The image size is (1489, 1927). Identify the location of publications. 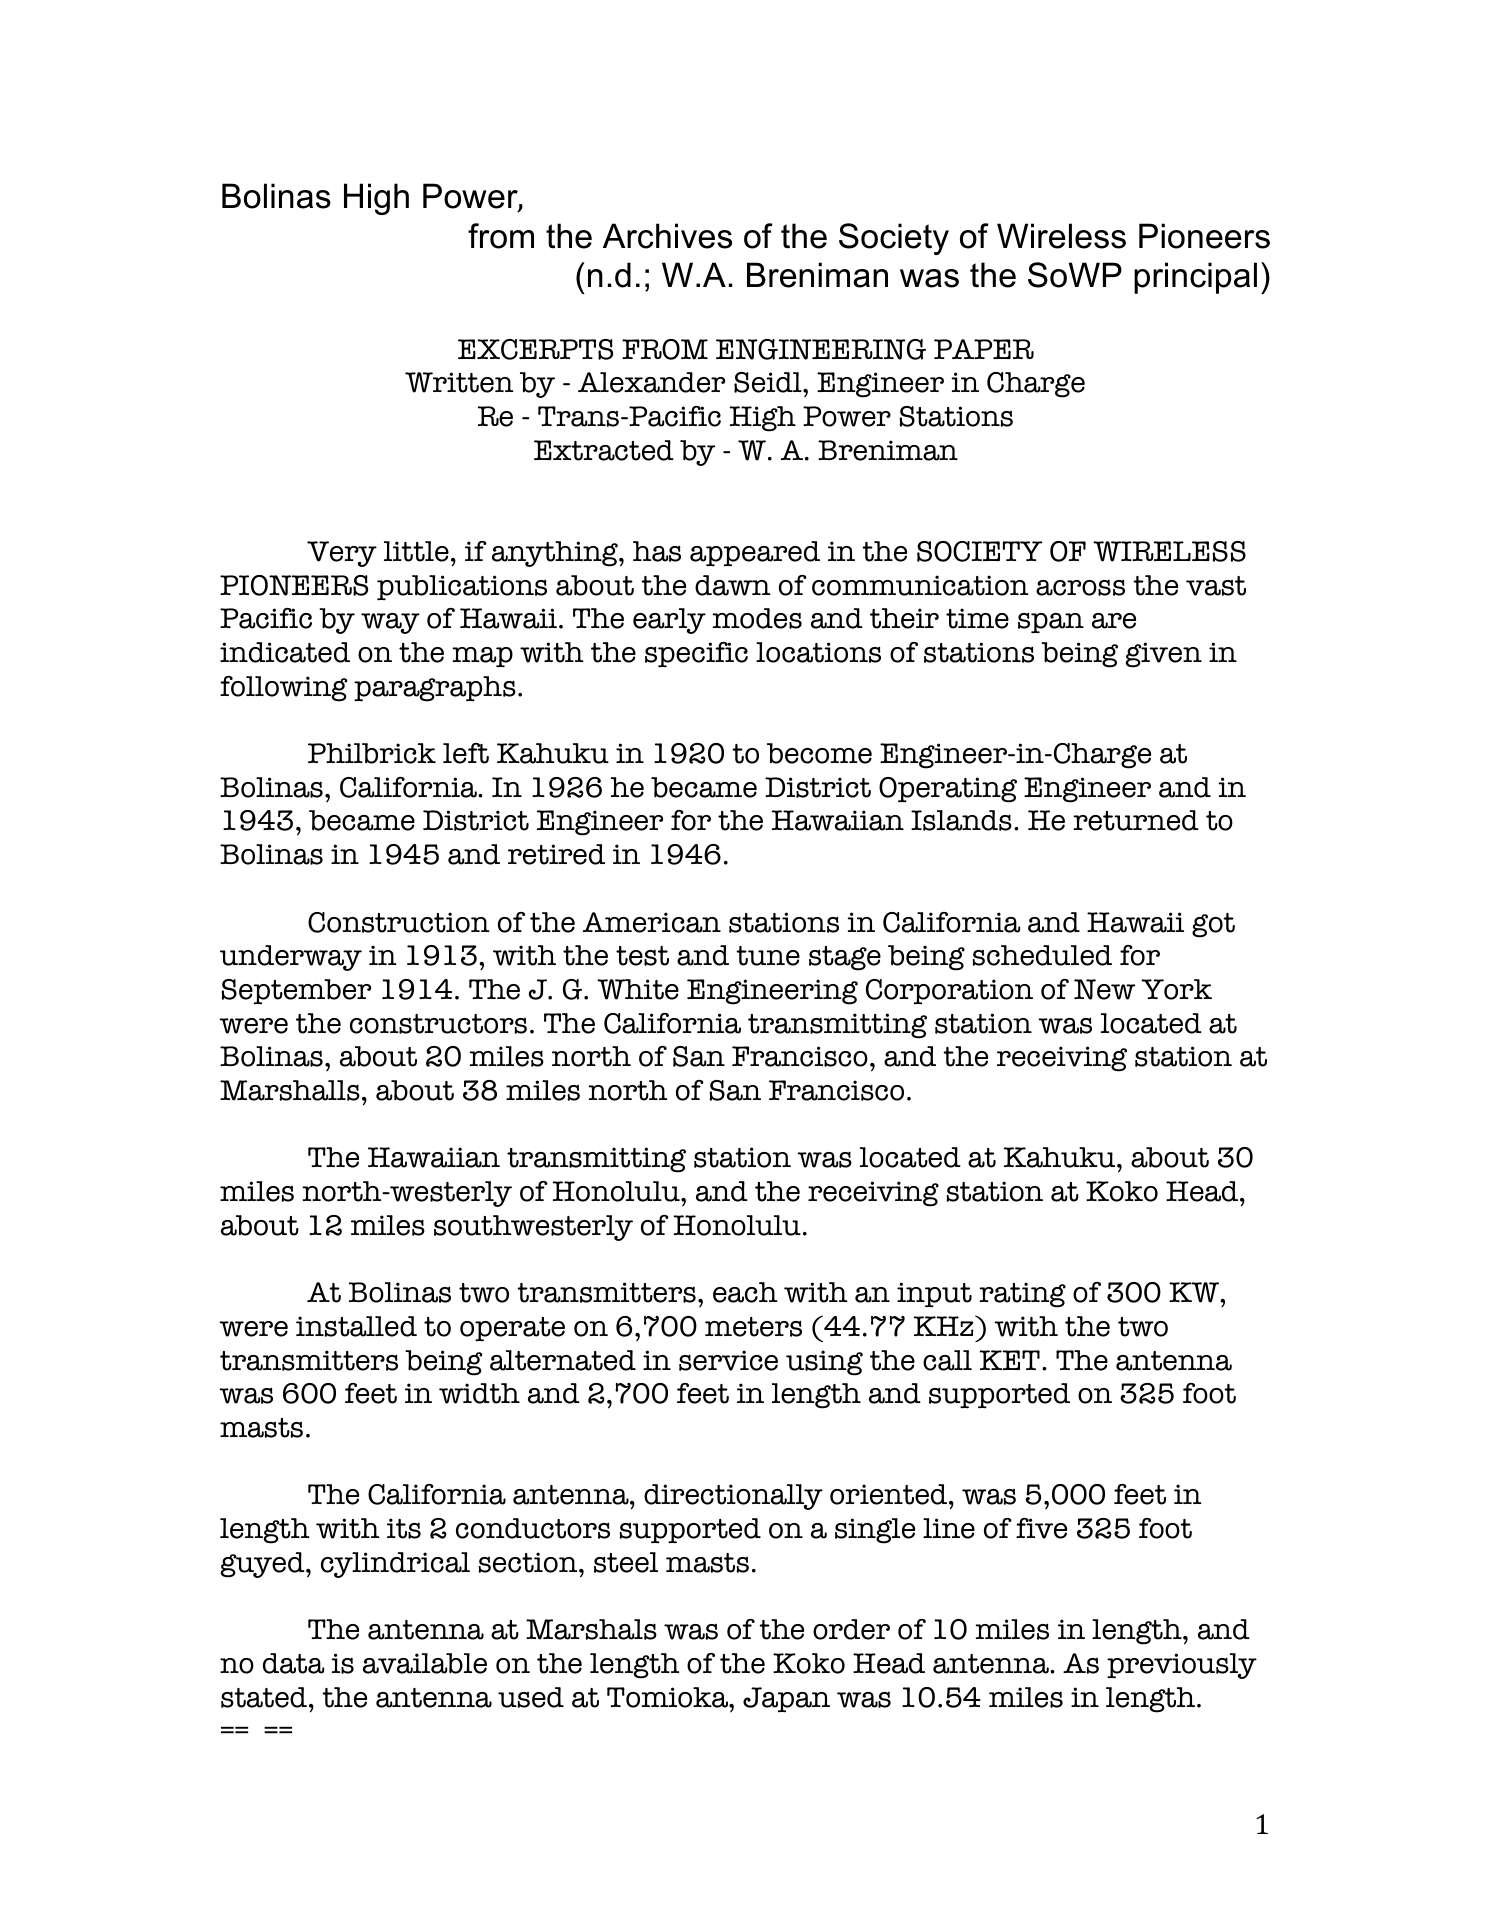
(462, 588).
